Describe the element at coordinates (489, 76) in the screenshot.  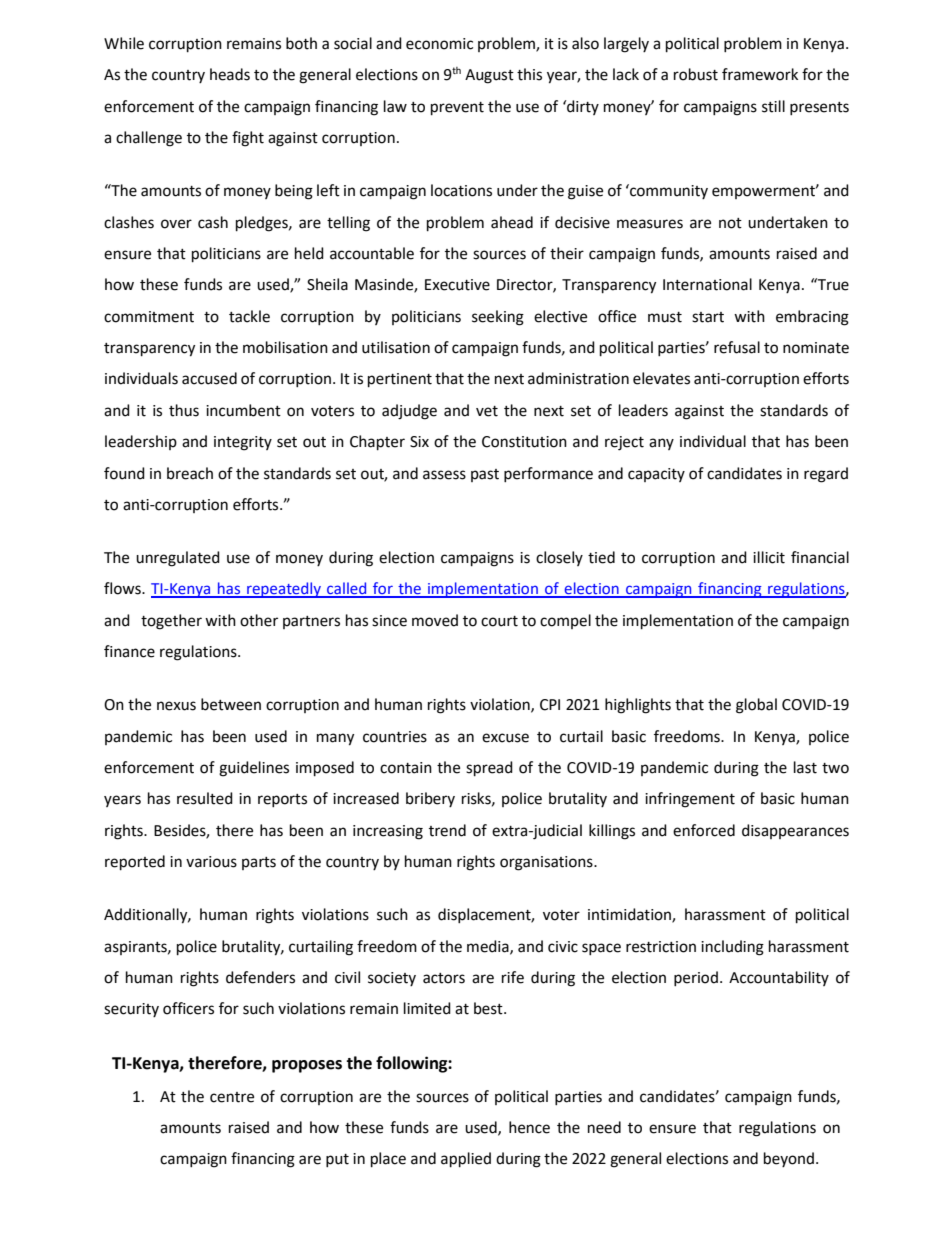
I see `August` at that location.
